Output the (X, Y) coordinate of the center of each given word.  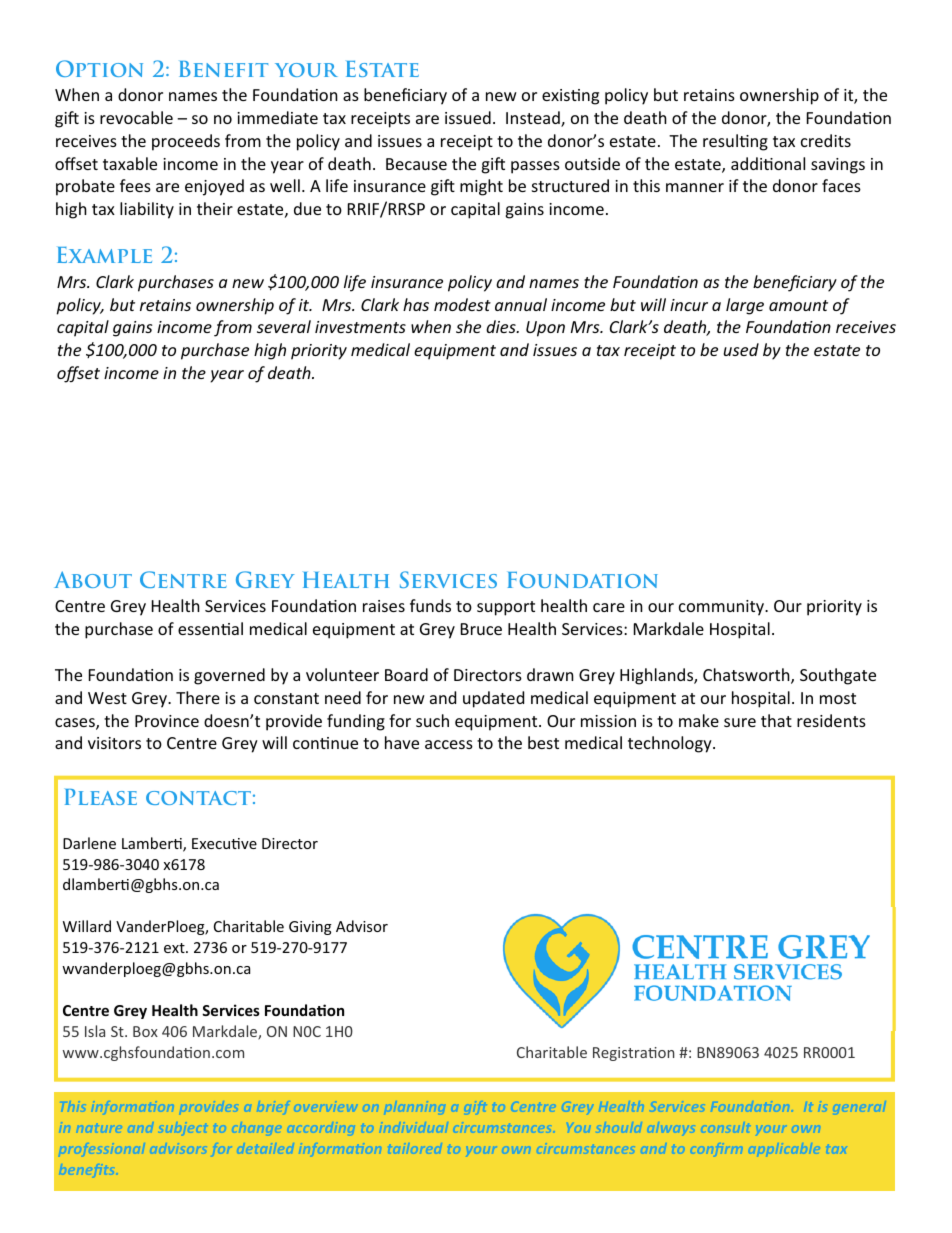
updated (493, 699)
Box (145, 1031)
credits (826, 140)
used (741, 349)
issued (468, 117)
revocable (136, 117)
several (284, 326)
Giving (310, 928)
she (468, 326)
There (198, 697)
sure (740, 722)
